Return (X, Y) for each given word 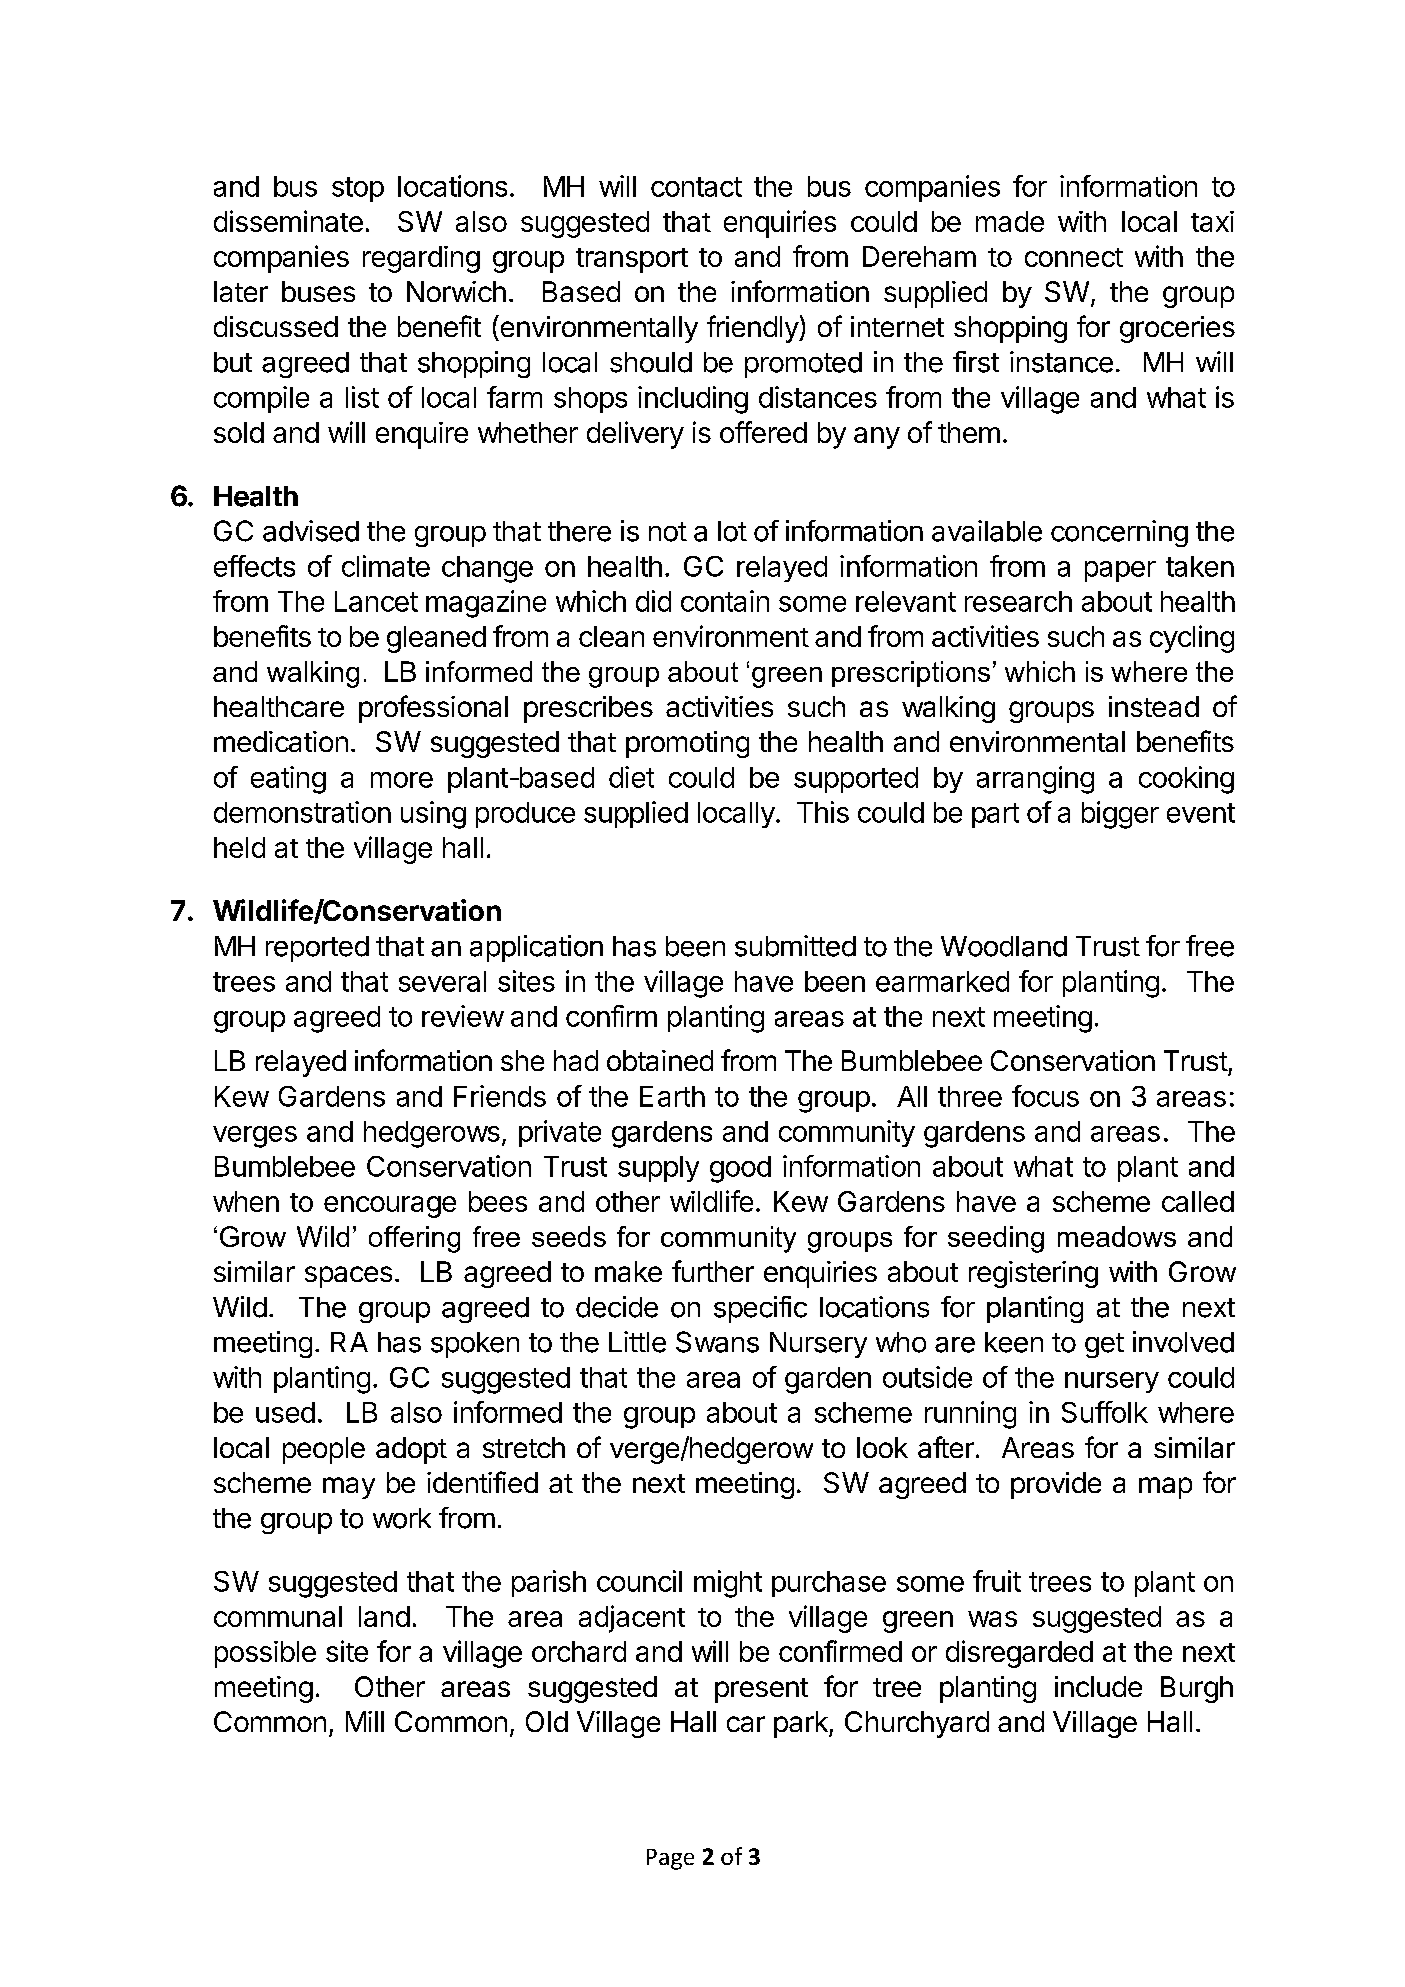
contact (696, 187)
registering (1033, 1274)
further (713, 1271)
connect (1074, 257)
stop (358, 189)
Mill (365, 1721)
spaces (348, 1277)
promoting (687, 744)
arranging (1035, 780)
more (402, 780)
